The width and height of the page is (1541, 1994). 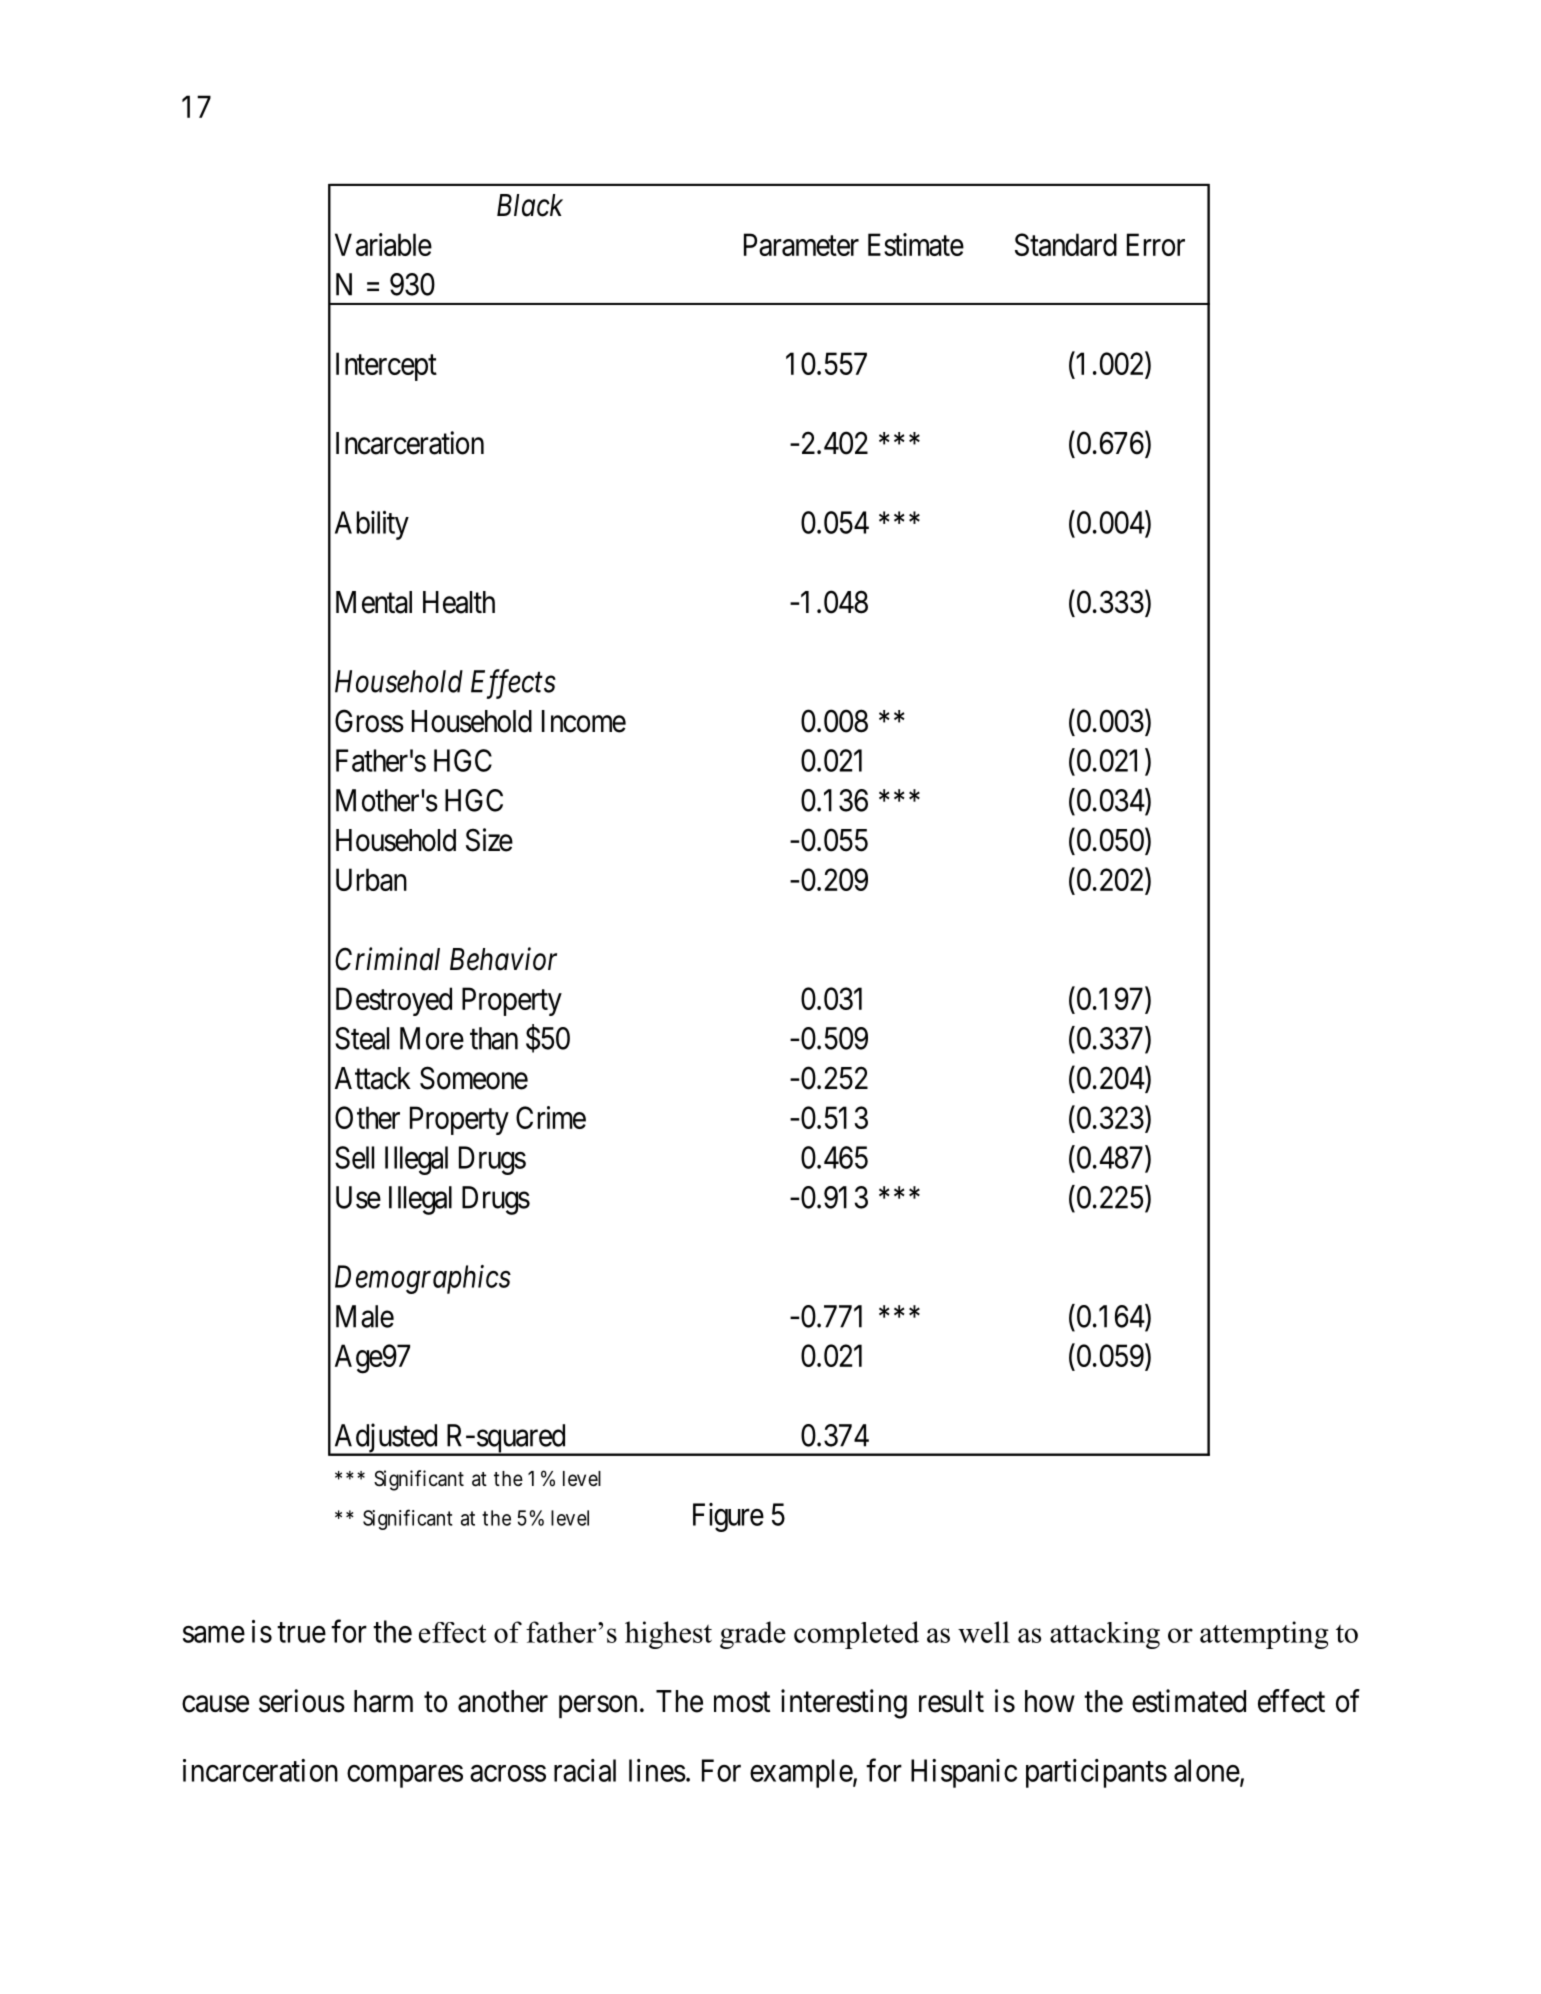 I want to click on Mental, so click(x=374, y=602).
